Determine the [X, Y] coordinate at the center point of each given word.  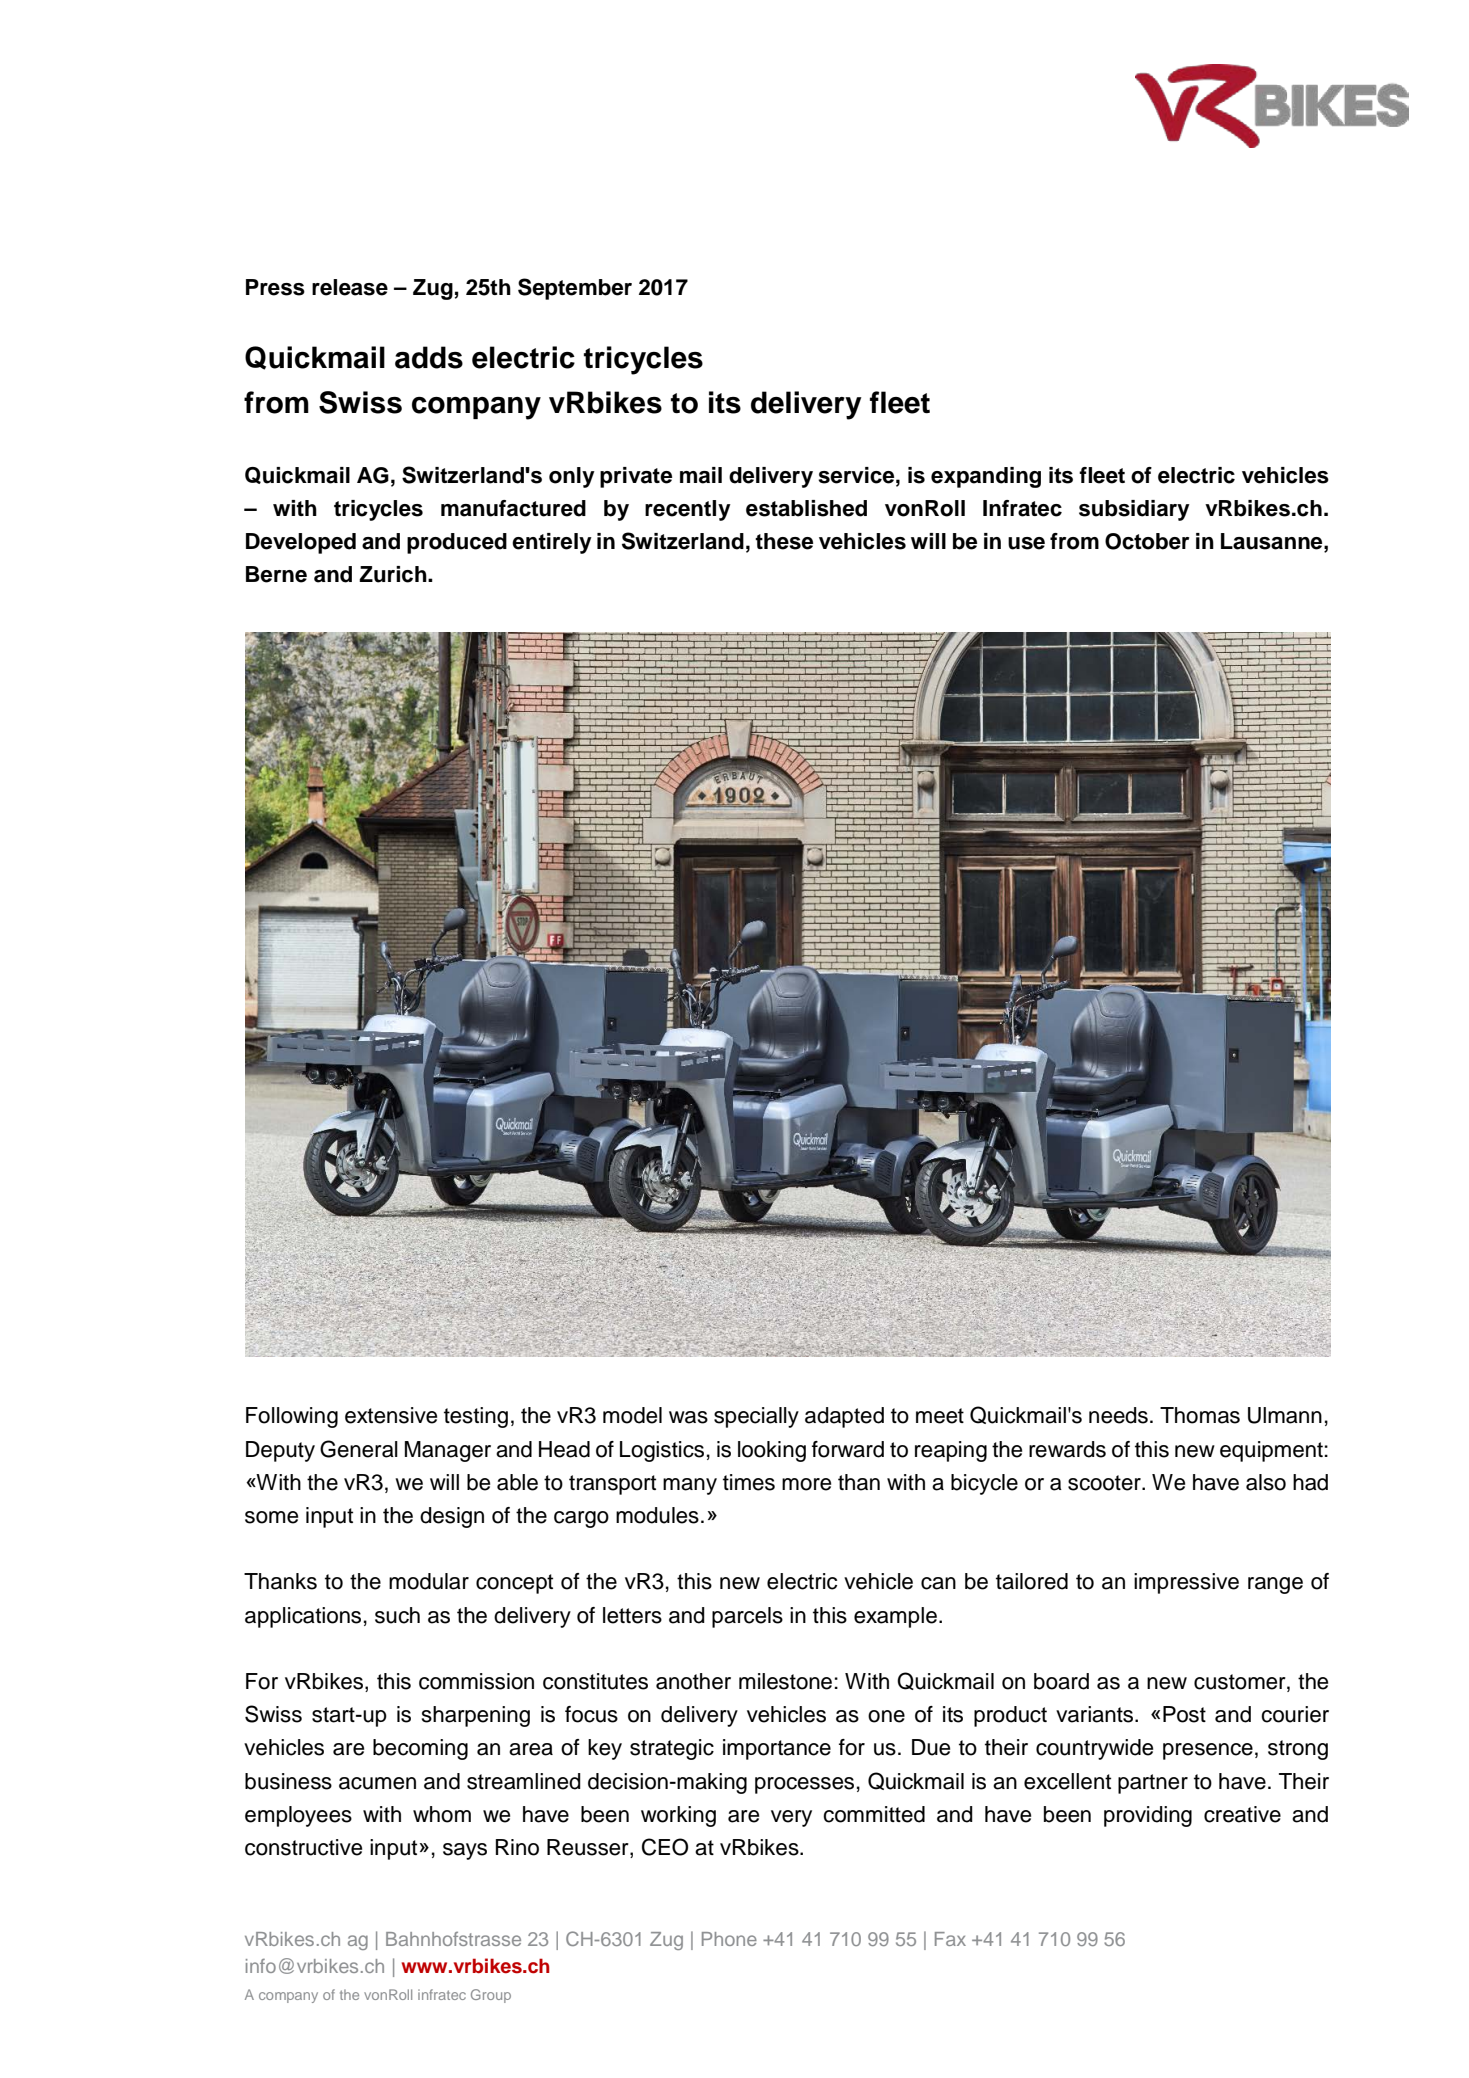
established [806, 508]
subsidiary [1134, 510]
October [1147, 541]
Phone [729, 1939]
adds [429, 357]
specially [756, 1417]
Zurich [394, 574]
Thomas [1200, 1415]
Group [491, 1996]
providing [1148, 1816]
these [784, 541]
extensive [391, 1415]
